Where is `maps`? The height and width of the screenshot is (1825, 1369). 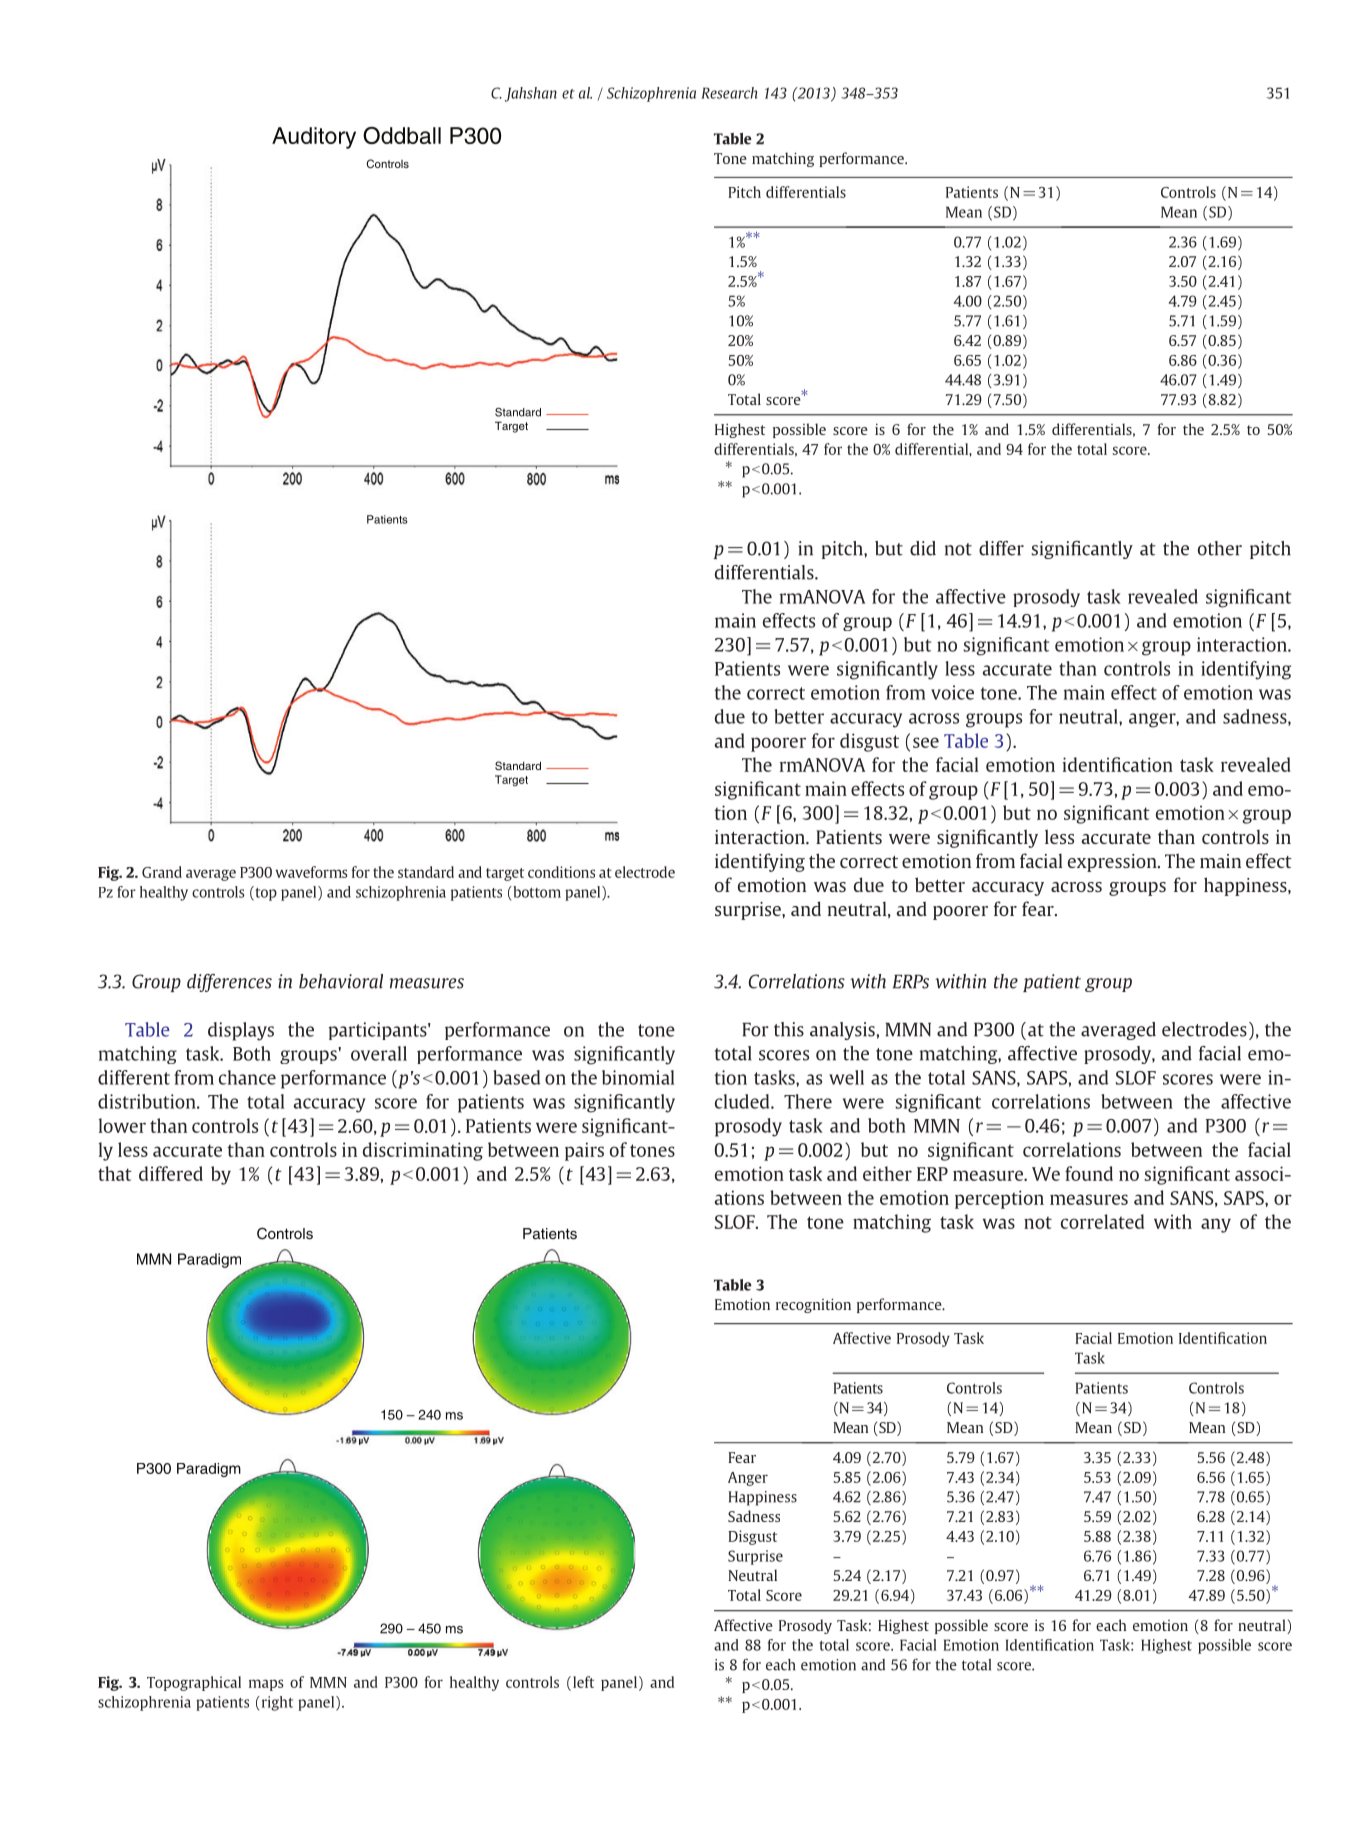 maps is located at coordinates (266, 1685).
